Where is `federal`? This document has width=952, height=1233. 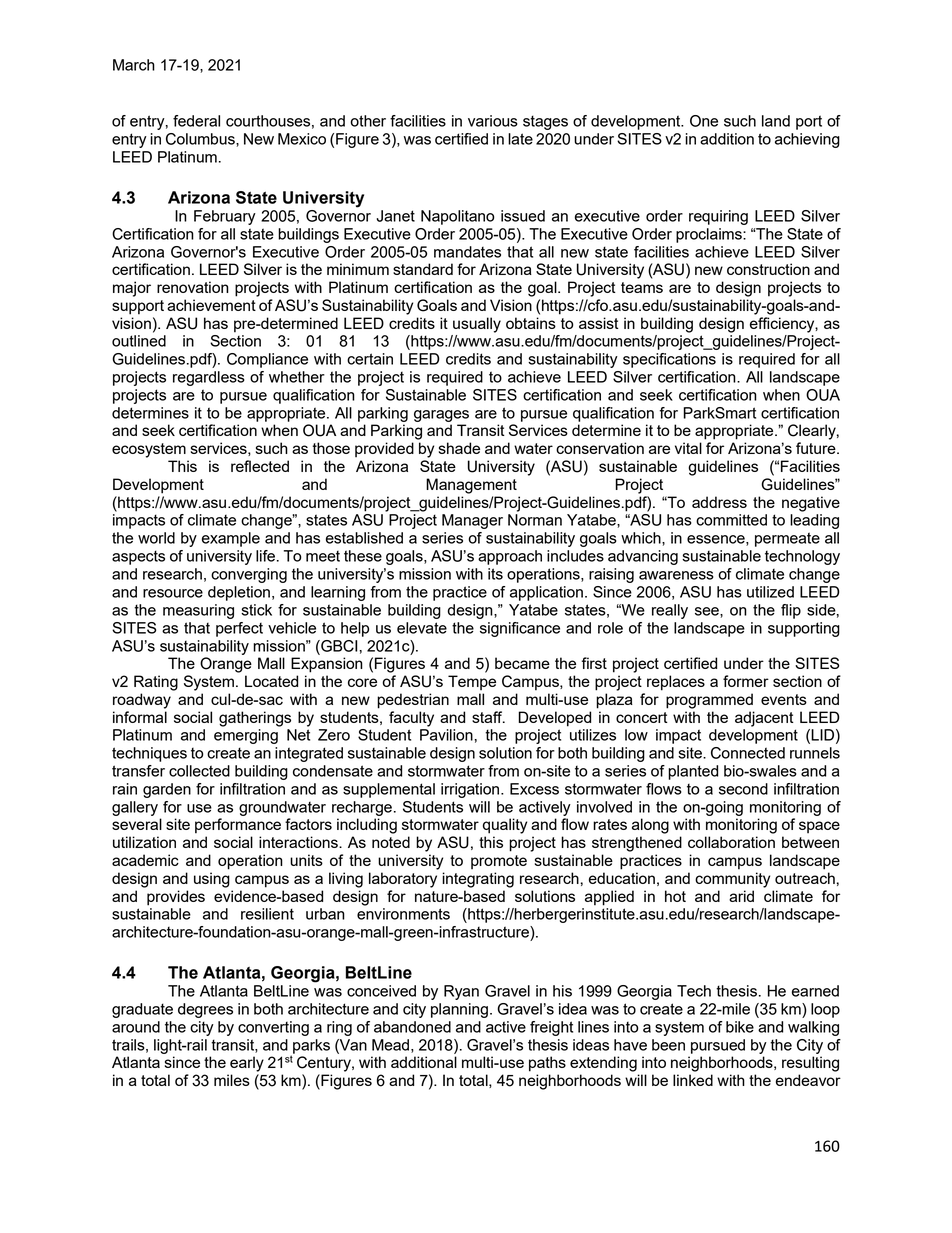 federal is located at coordinates (196, 121).
